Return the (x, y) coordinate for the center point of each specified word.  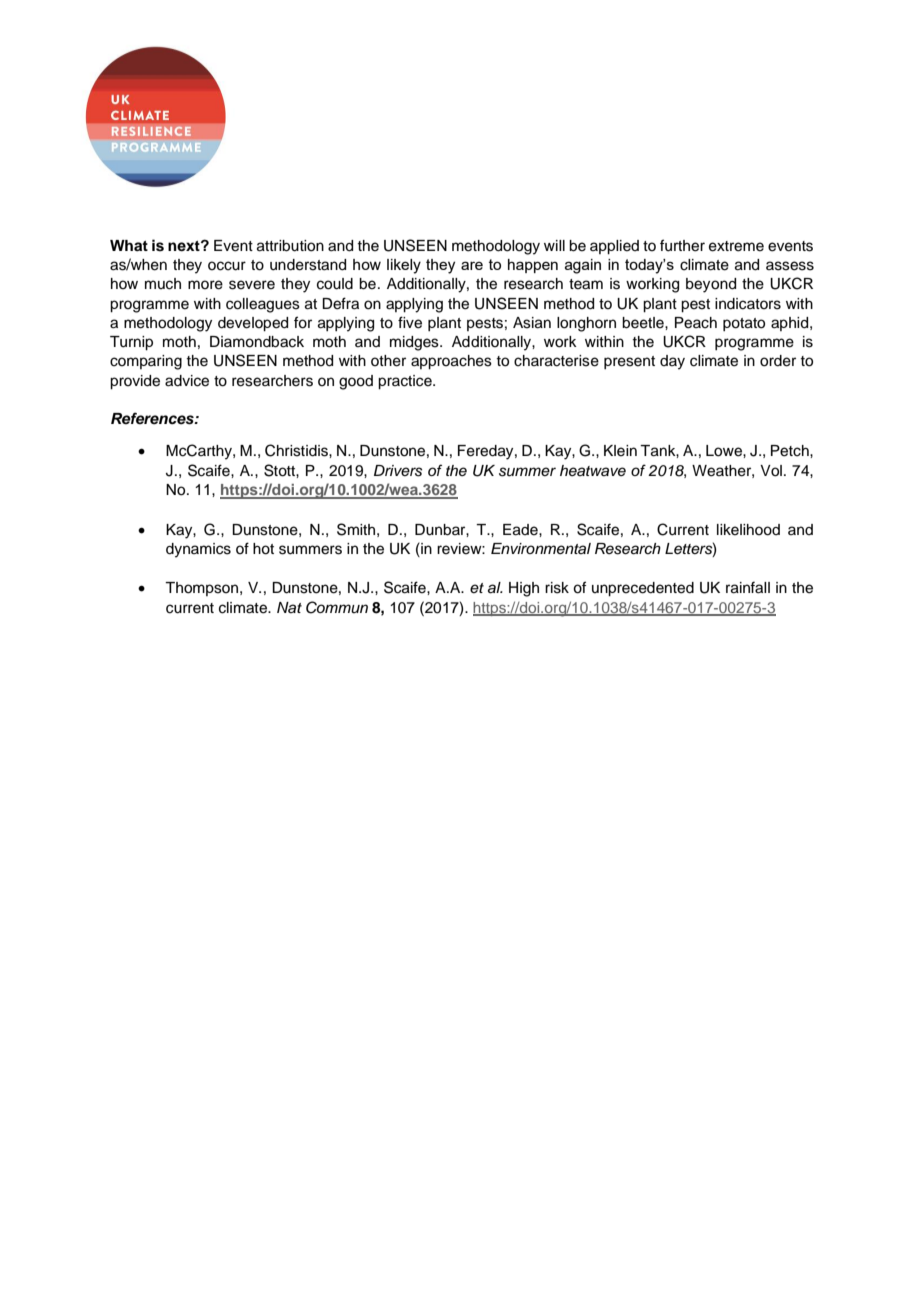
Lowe (725, 451)
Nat (289, 607)
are (472, 265)
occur (227, 266)
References (153, 418)
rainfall (748, 587)
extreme (736, 246)
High (524, 589)
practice (406, 382)
